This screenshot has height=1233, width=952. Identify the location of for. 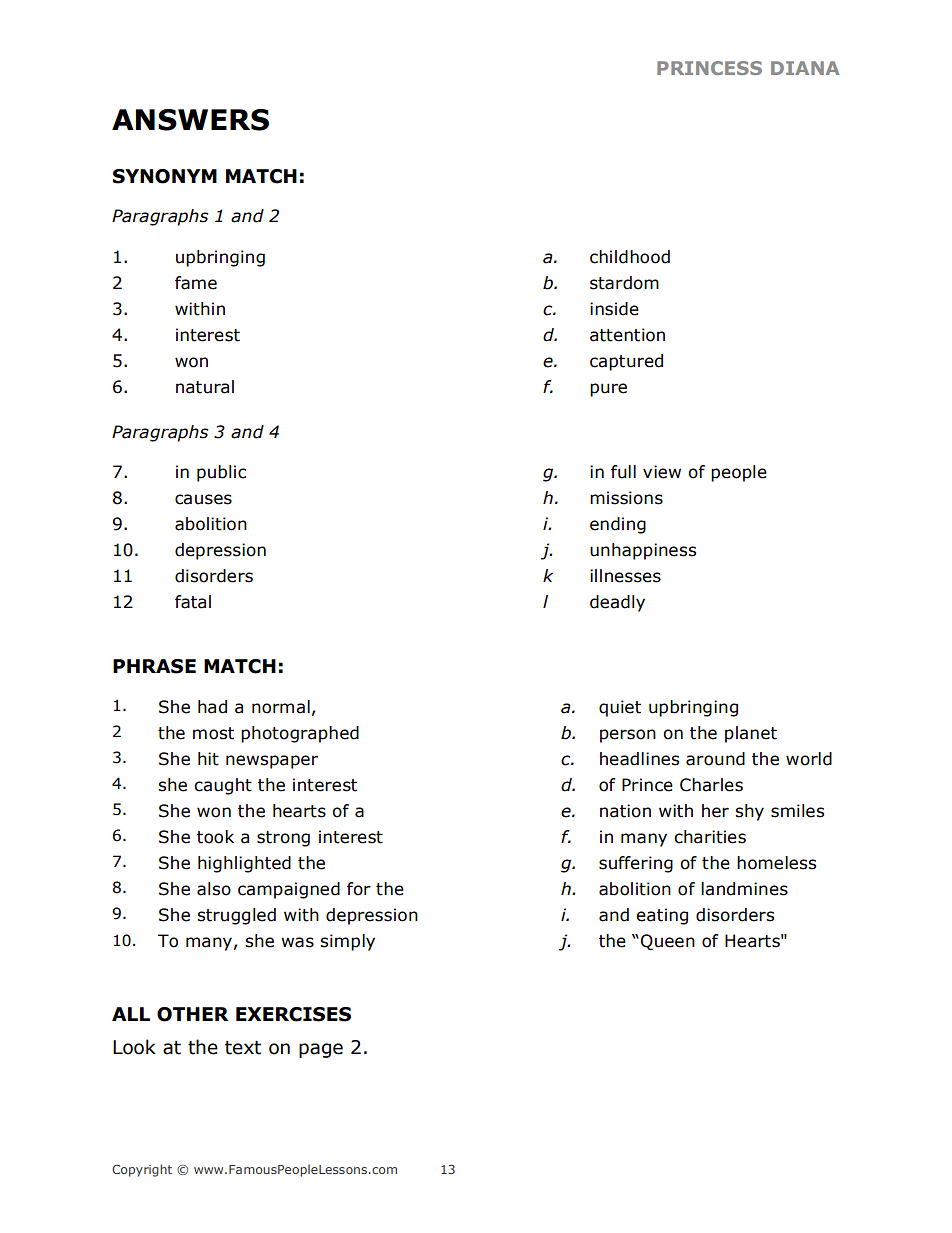
(359, 889).
